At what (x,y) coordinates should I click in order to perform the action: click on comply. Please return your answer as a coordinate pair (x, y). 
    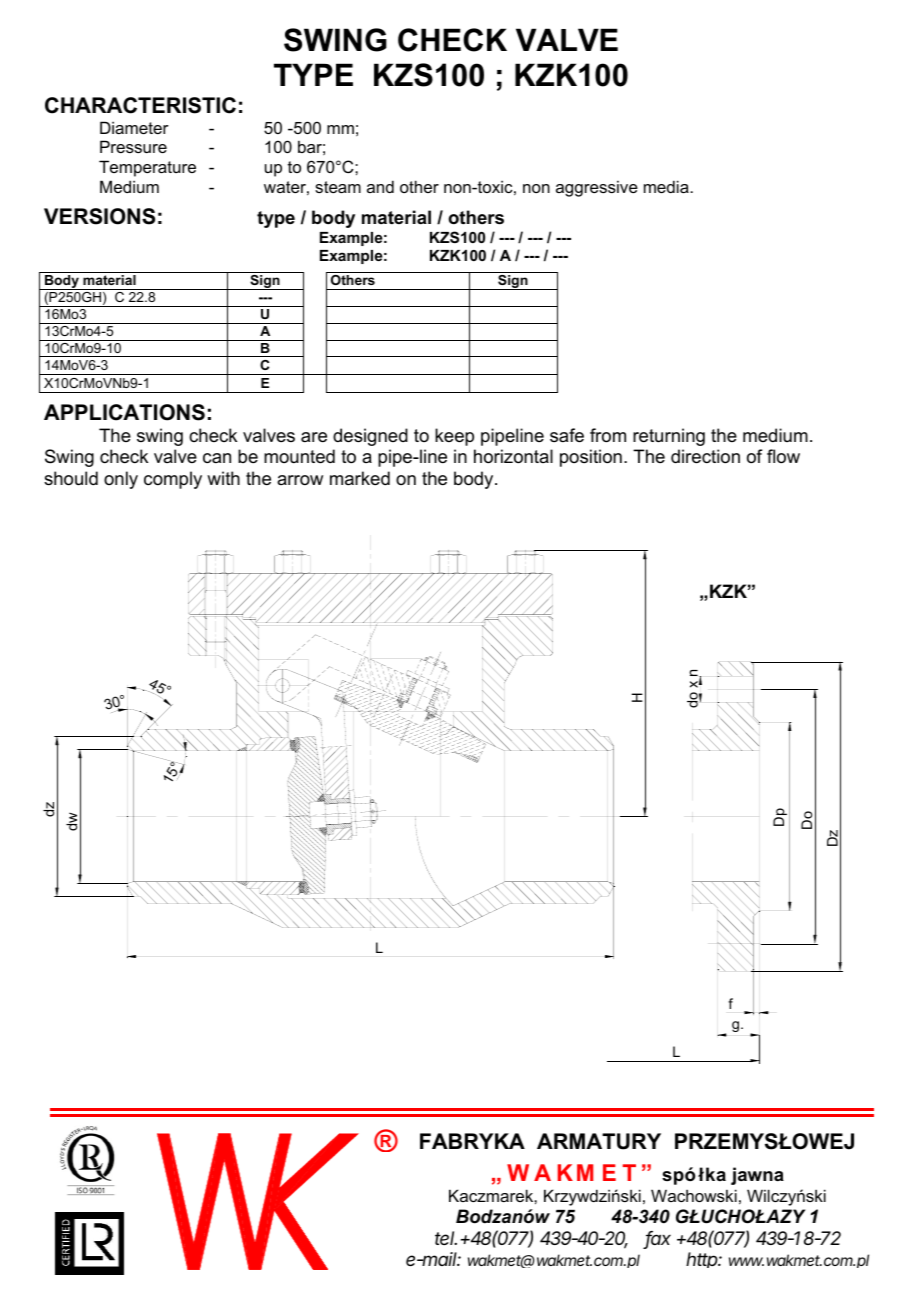
    Looking at the image, I should click on (173, 480).
